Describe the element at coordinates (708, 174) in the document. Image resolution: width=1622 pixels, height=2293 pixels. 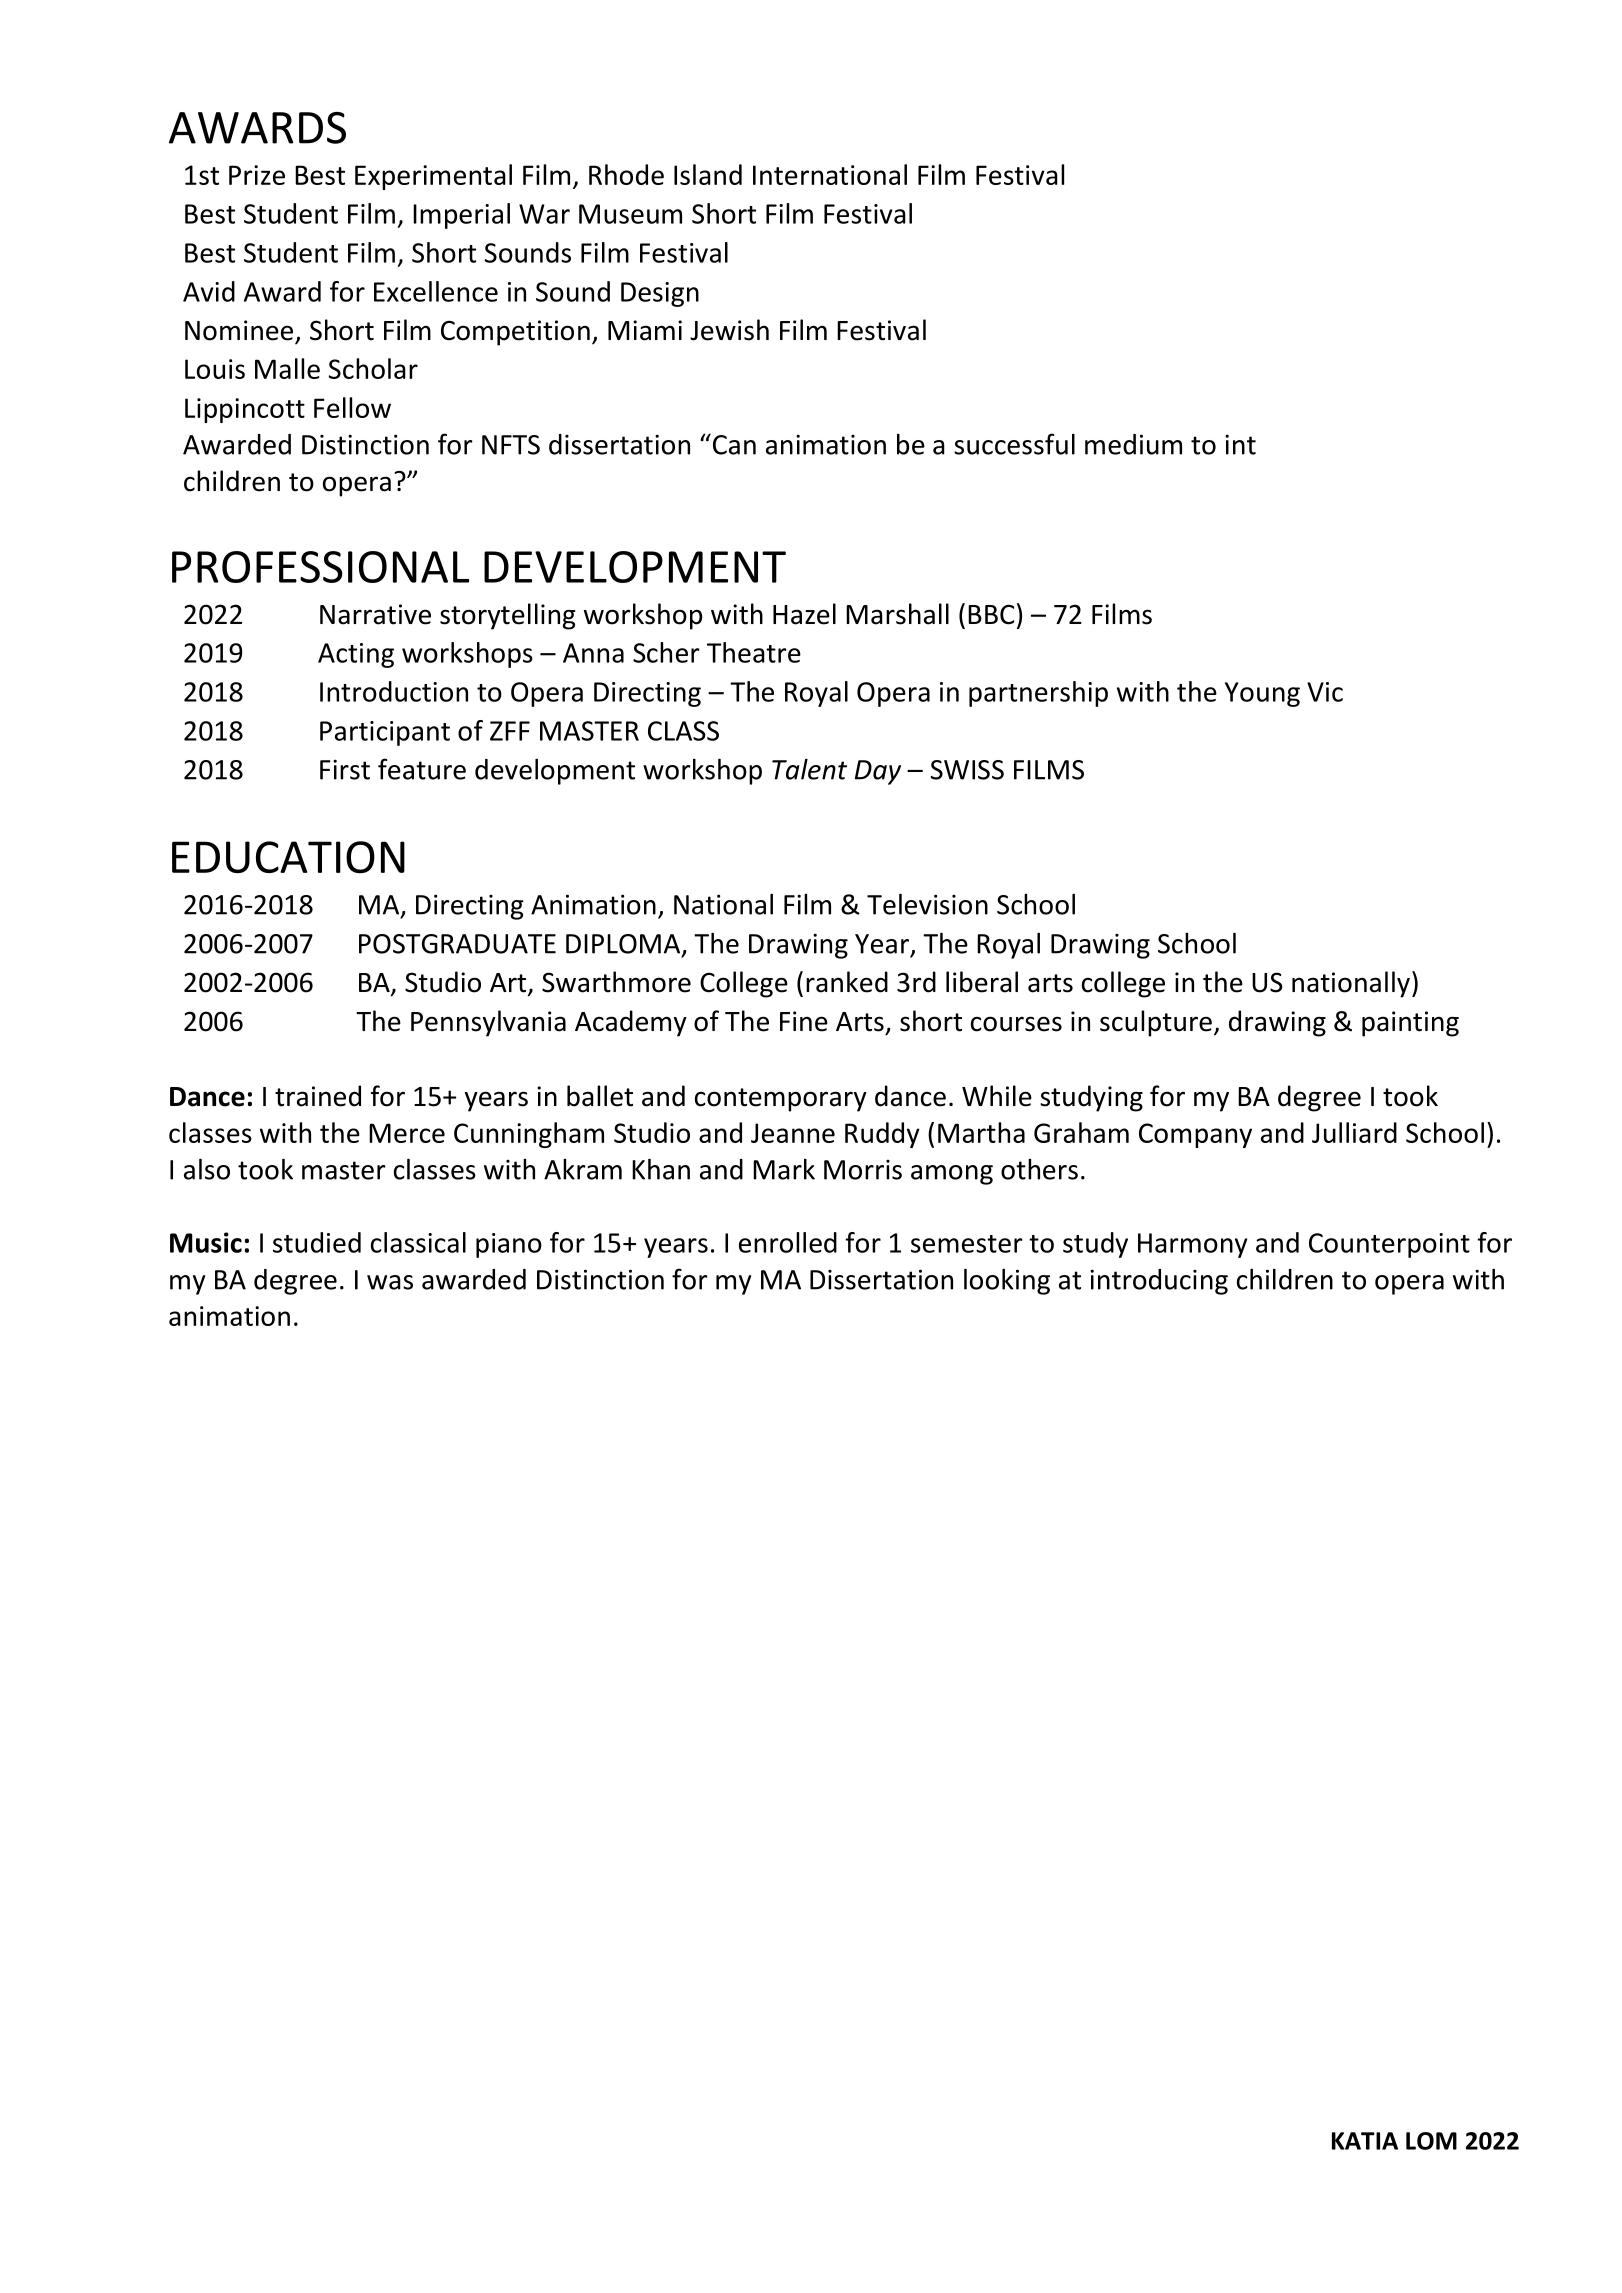
I see `Island` at that location.
